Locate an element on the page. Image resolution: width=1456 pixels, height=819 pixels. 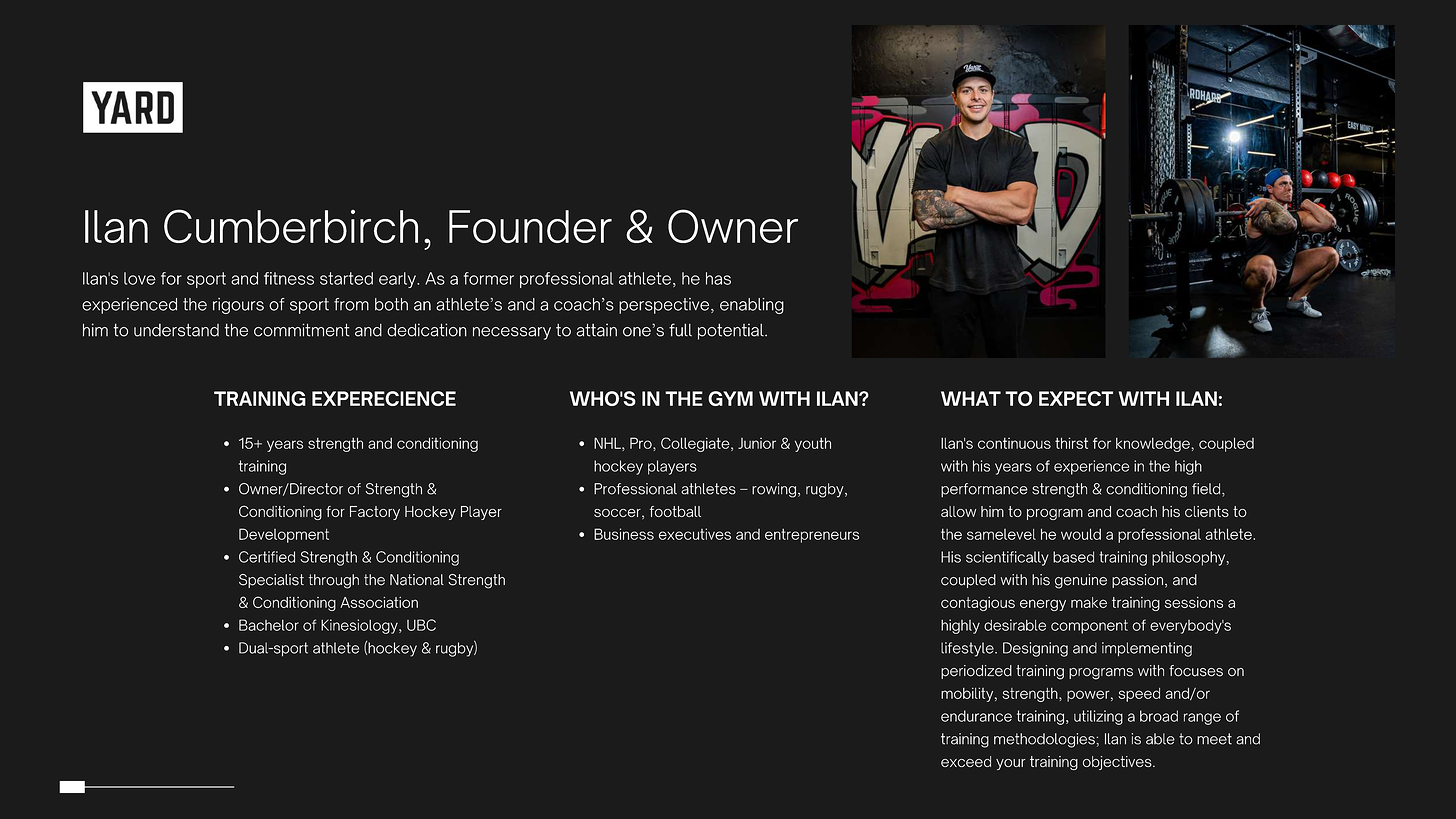
methodologies is located at coordinates (1044, 740).
